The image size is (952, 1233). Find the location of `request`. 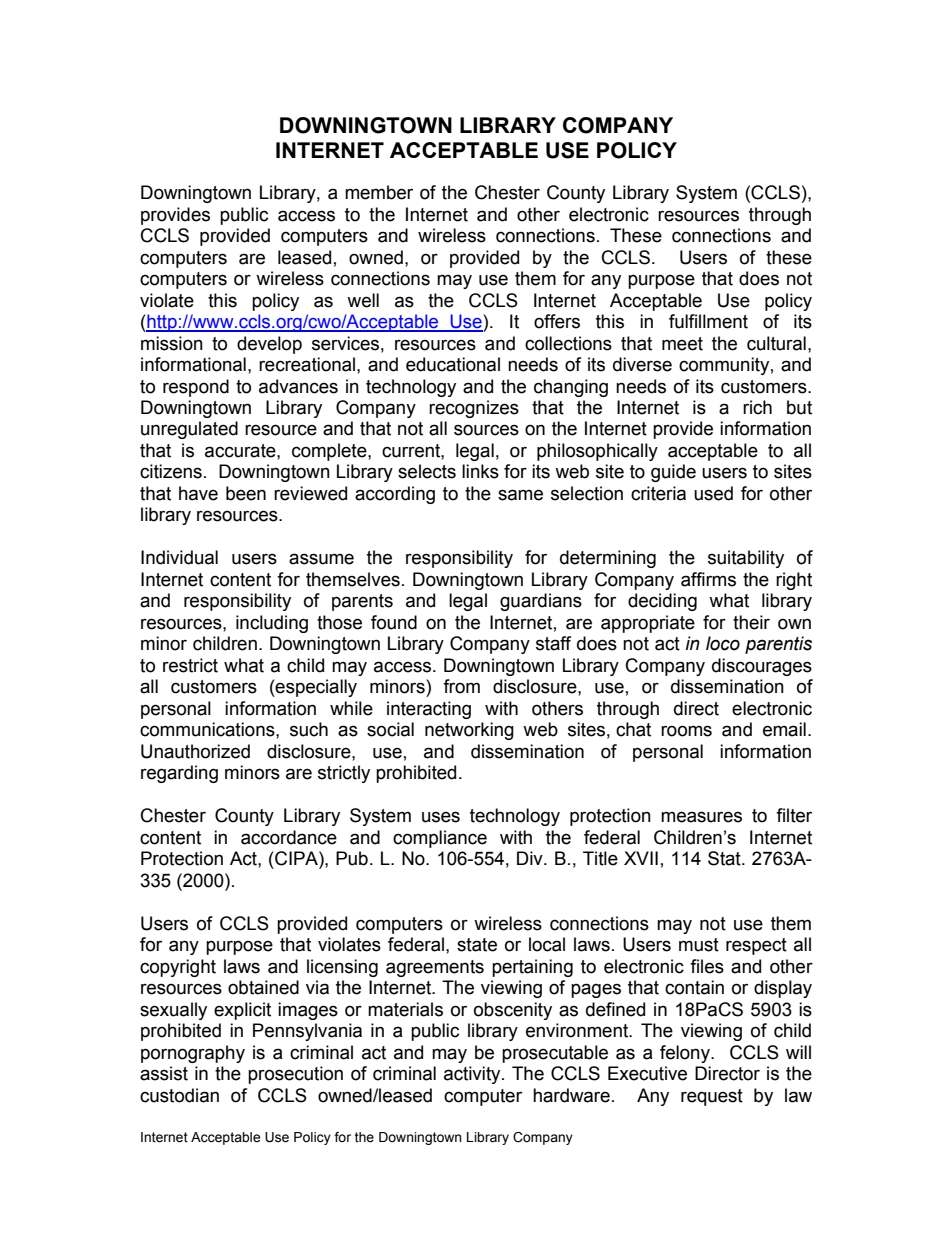

request is located at coordinates (712, 1097).
